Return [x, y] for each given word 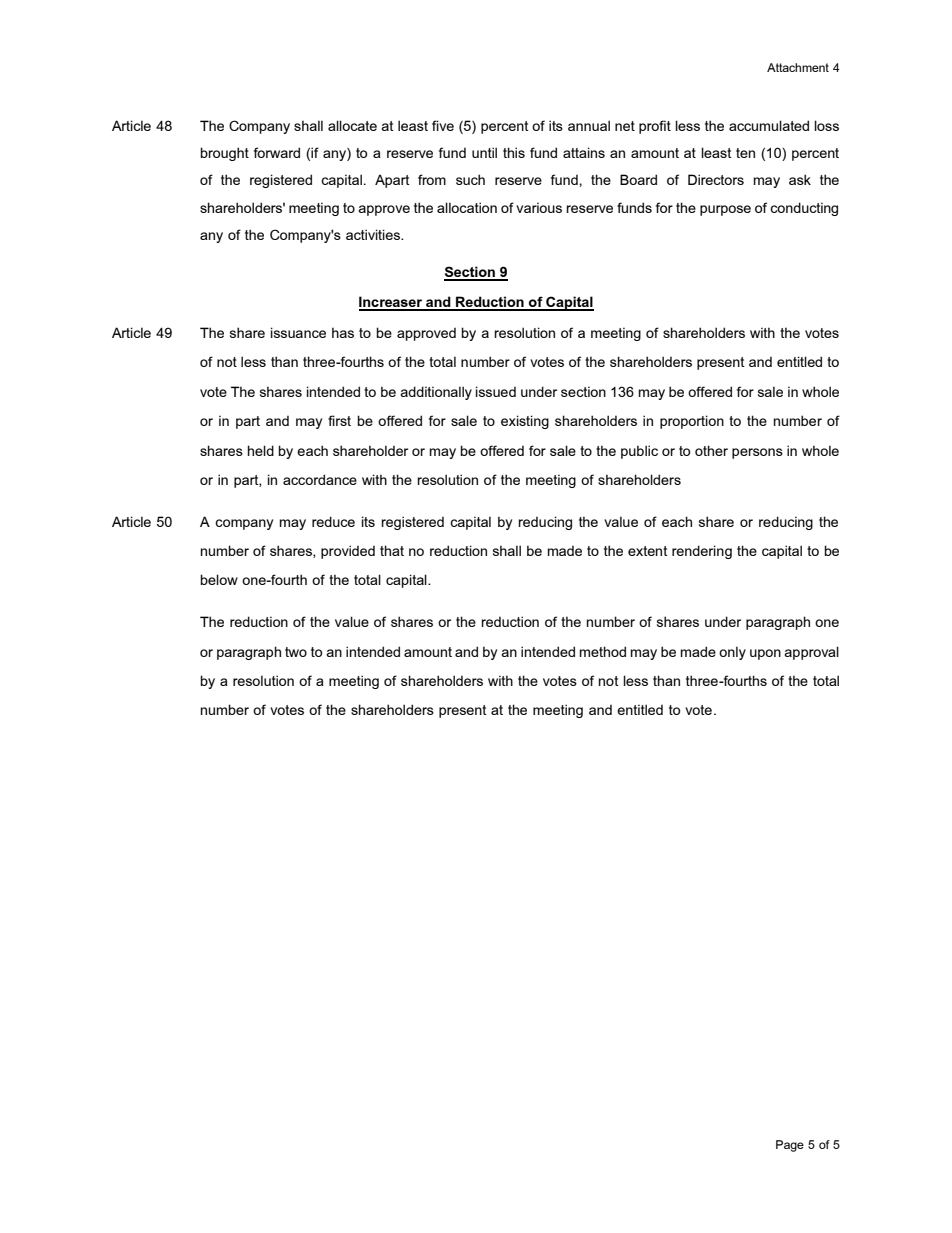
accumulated [769, 125]
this [514, 152]
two [296, 652]
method [603, 651]
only [732, 653]
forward [277, 152]
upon [765, 654]
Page [790, 1146]
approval [811, 653]
